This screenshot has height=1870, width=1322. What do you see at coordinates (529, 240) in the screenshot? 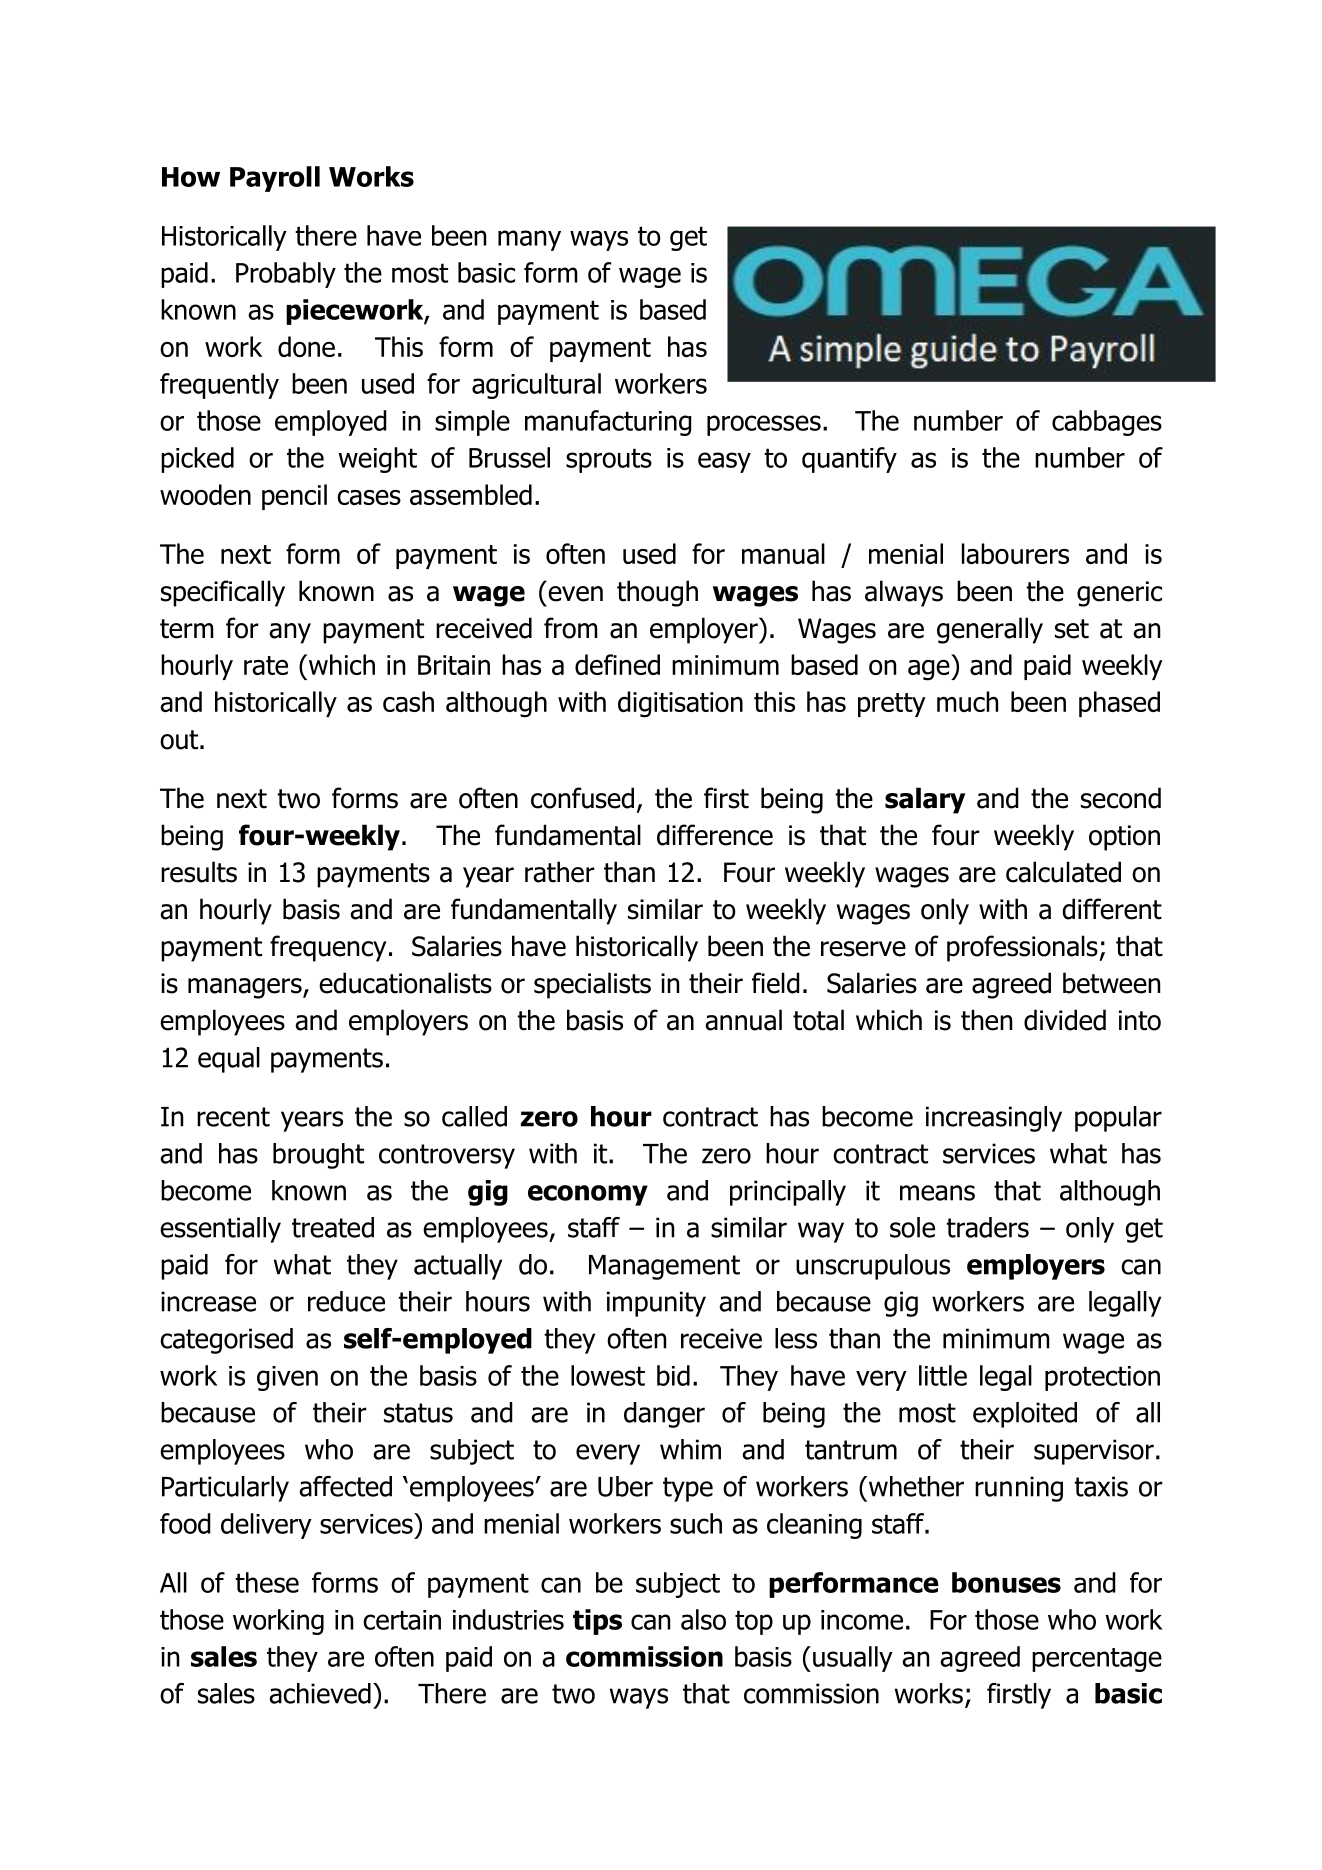
I see `many` at bounding box center [529, 240].
